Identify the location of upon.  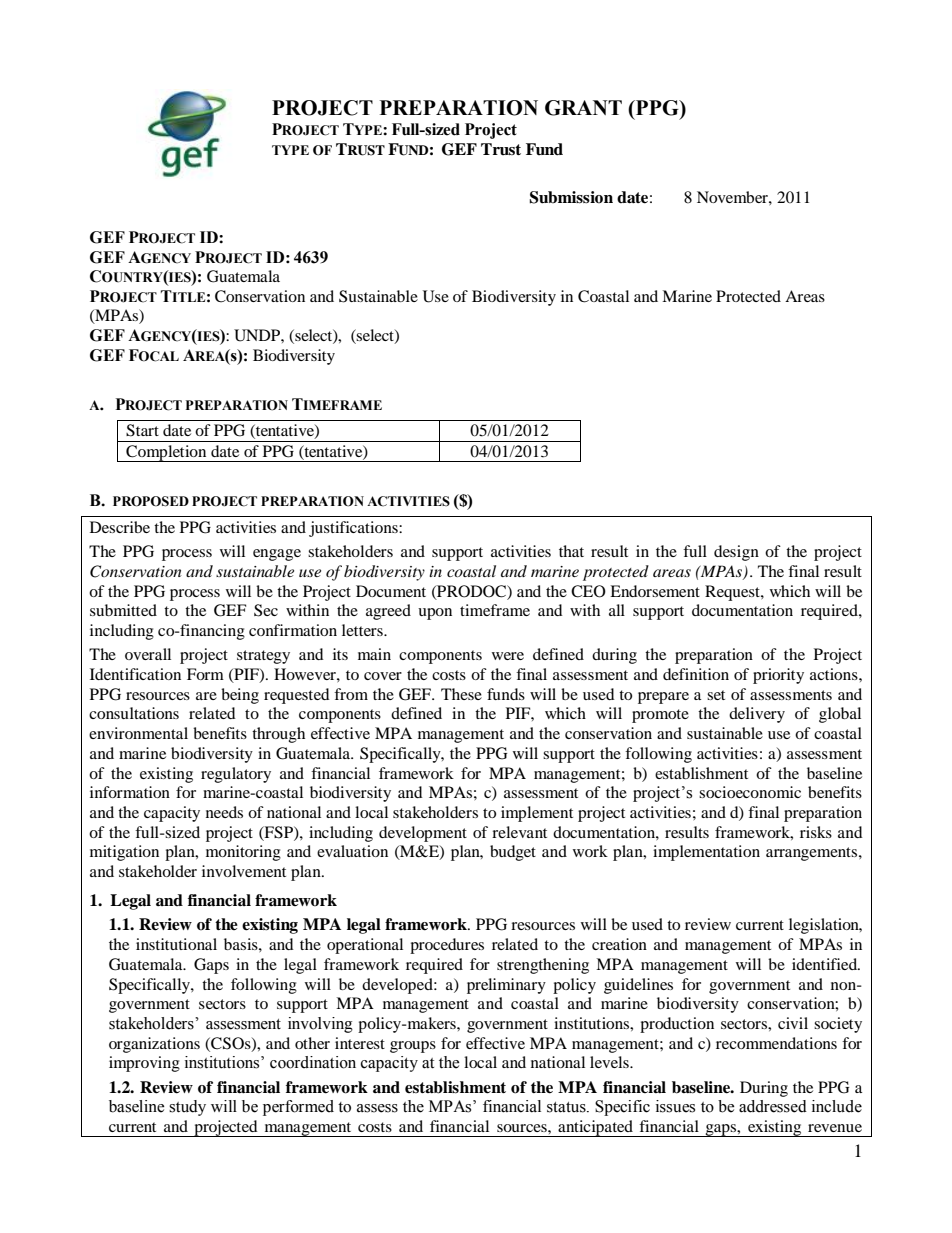
(435, 614).
